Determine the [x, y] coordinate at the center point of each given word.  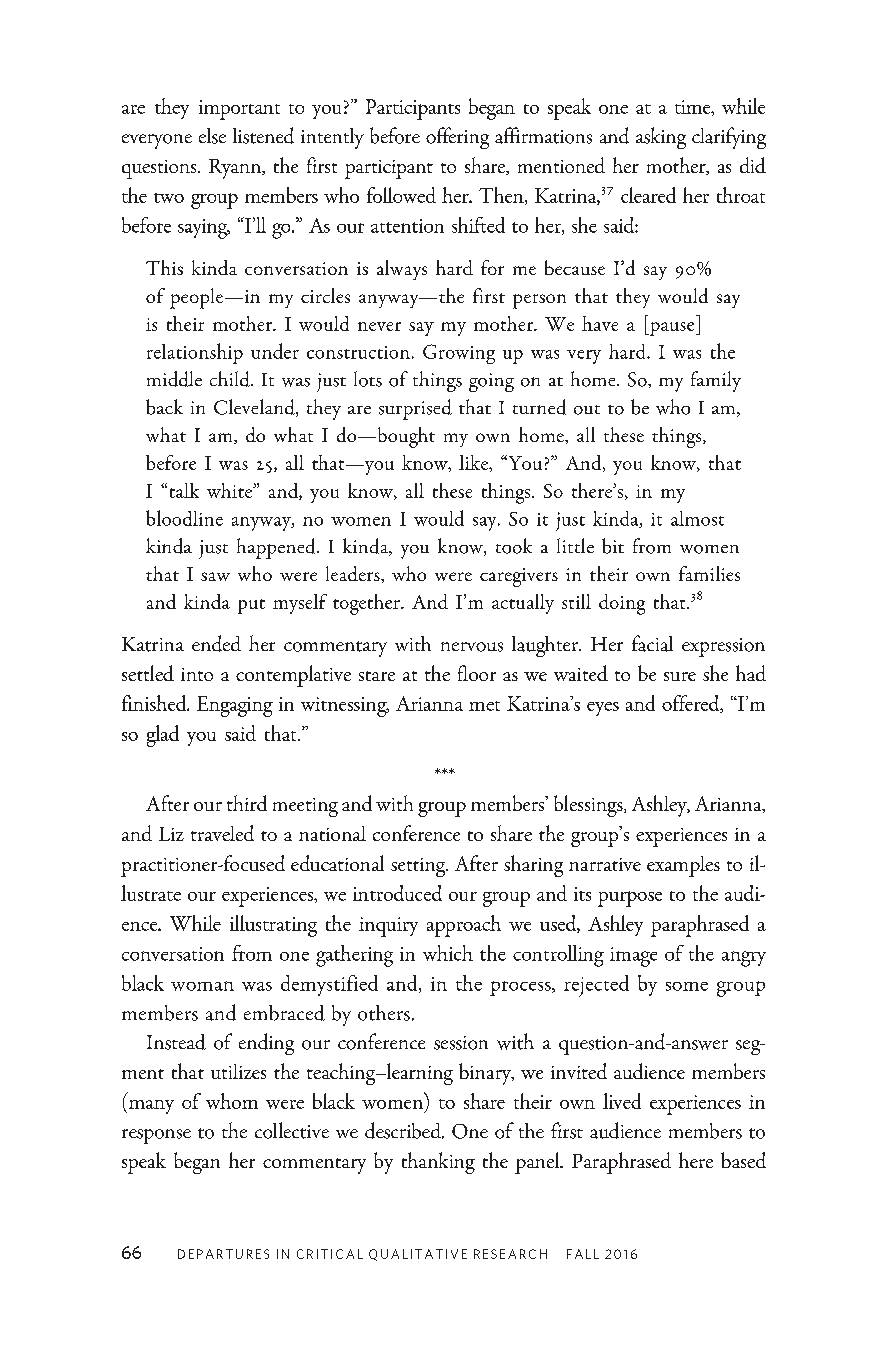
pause [672, 329]
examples [683, 866]
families [709, 573]
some [687, 986]
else [212, 136]
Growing [459, 354]
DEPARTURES [223, 1254]
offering [457, 138]
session [461, 1043]
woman [202, 986]
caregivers [519, 577]
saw [215, 576]
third [247, 803]
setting [419, 867]
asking [661, 138]
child [231, 379]
